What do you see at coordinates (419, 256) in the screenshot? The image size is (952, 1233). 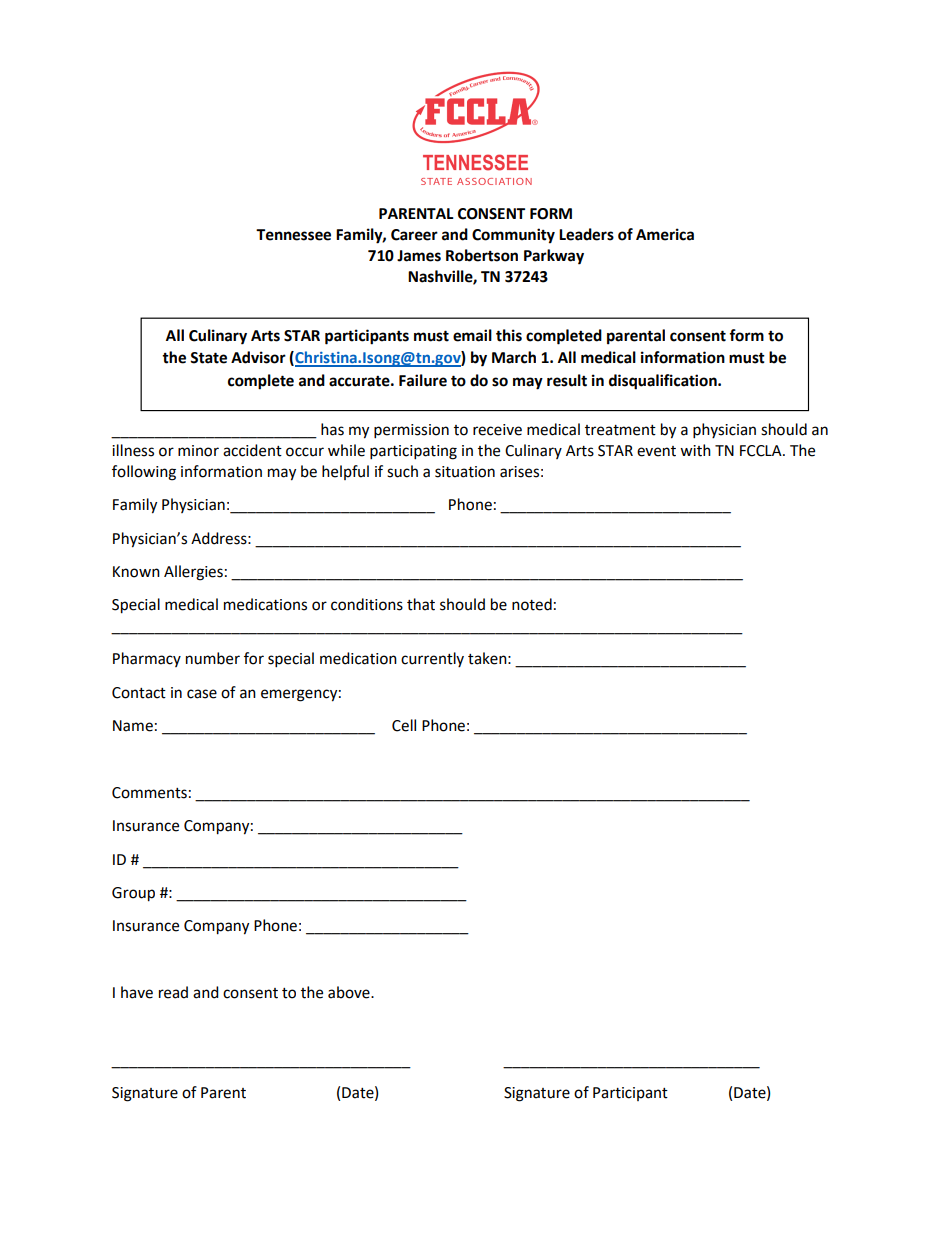 I see `James` at bounding box center [419, 256].
